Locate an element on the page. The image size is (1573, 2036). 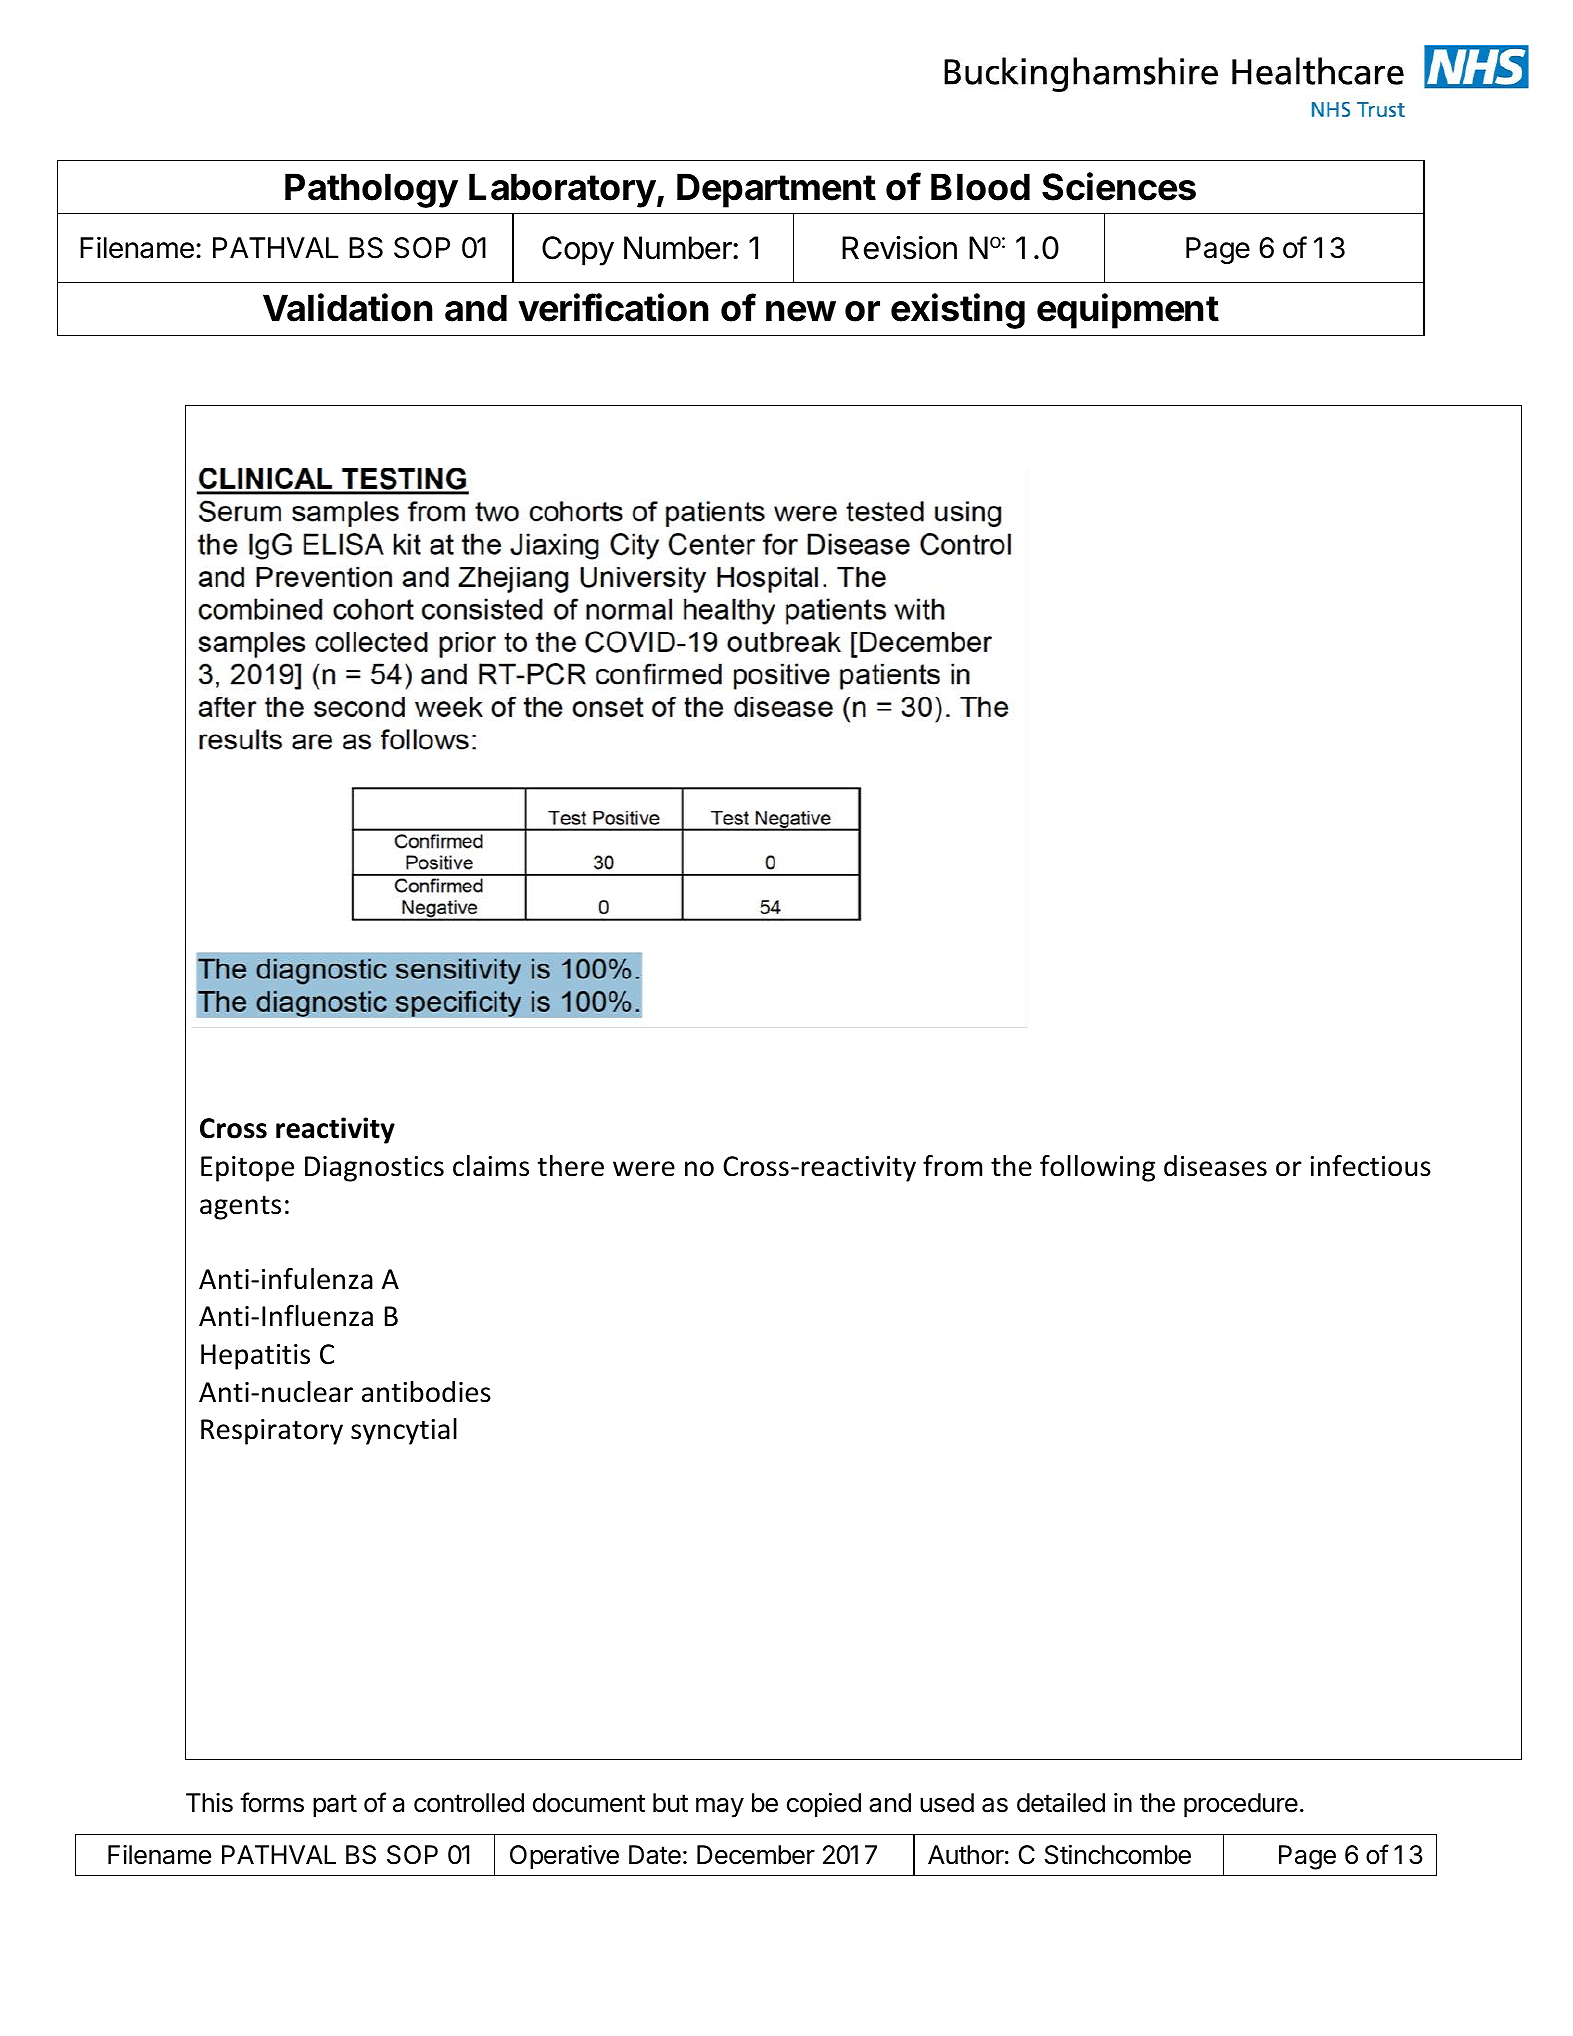
Sciences is located at coordinates (1119, 186).
